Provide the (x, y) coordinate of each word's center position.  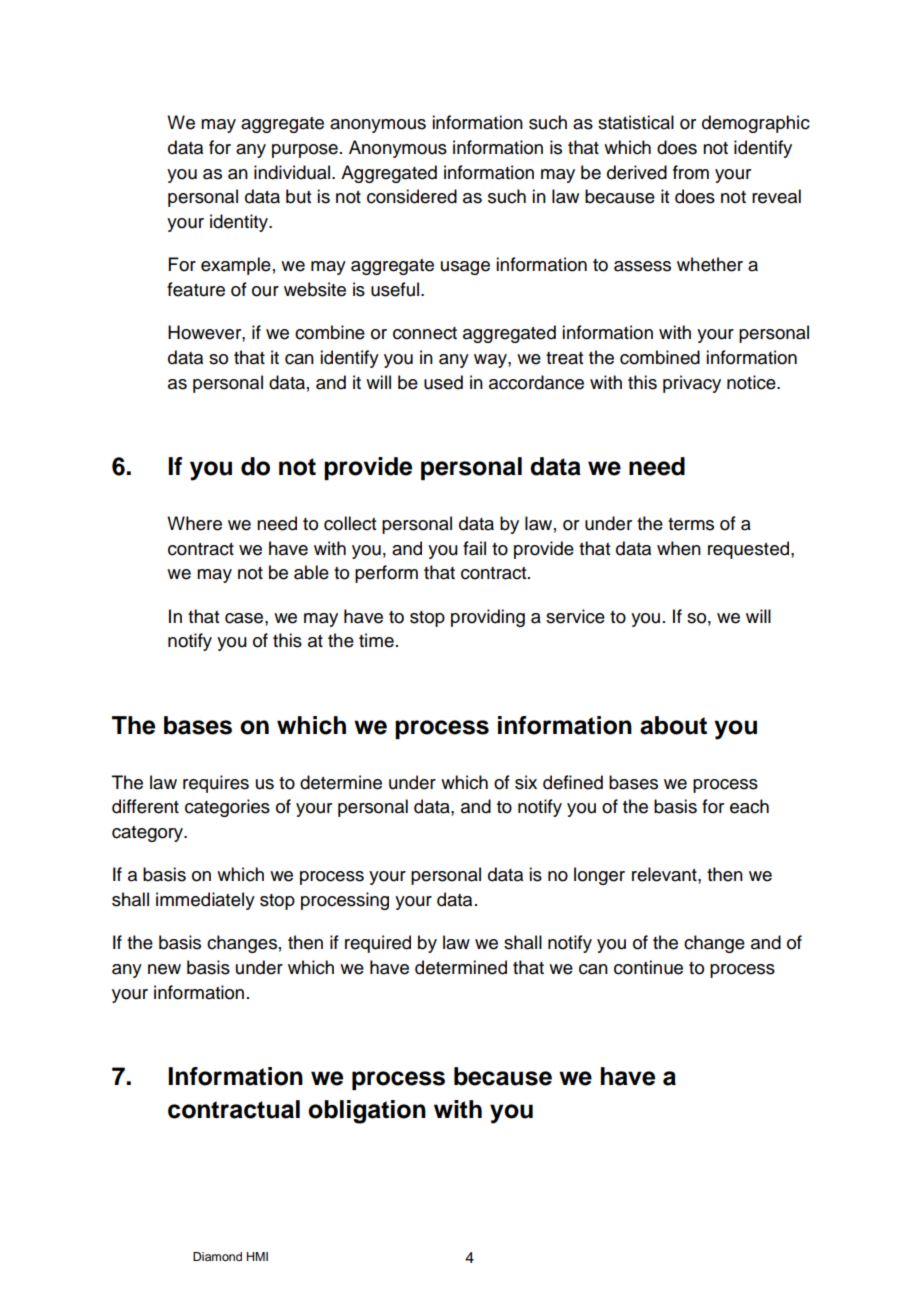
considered (412, 196)
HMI (257, 1256)
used (443, 382)
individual (292, 172)
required (378, 944)
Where (194, 523)
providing (488, 618)
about (673, 725)
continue (648, 967)
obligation (367, 1112)
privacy (692, 384)
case (245, 618)
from (691, 172)
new (164, 969)
